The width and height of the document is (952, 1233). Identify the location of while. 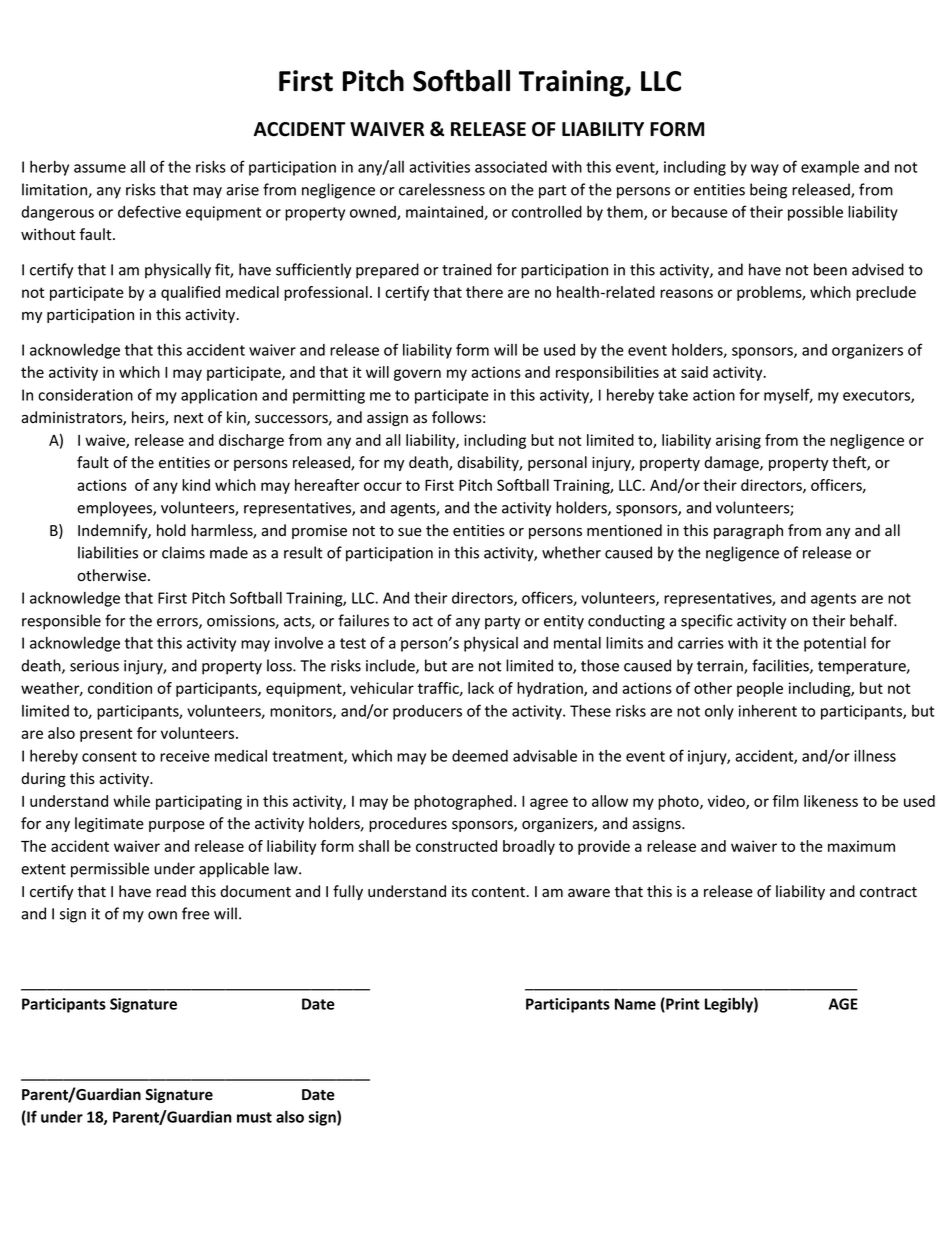
(131, 801).
